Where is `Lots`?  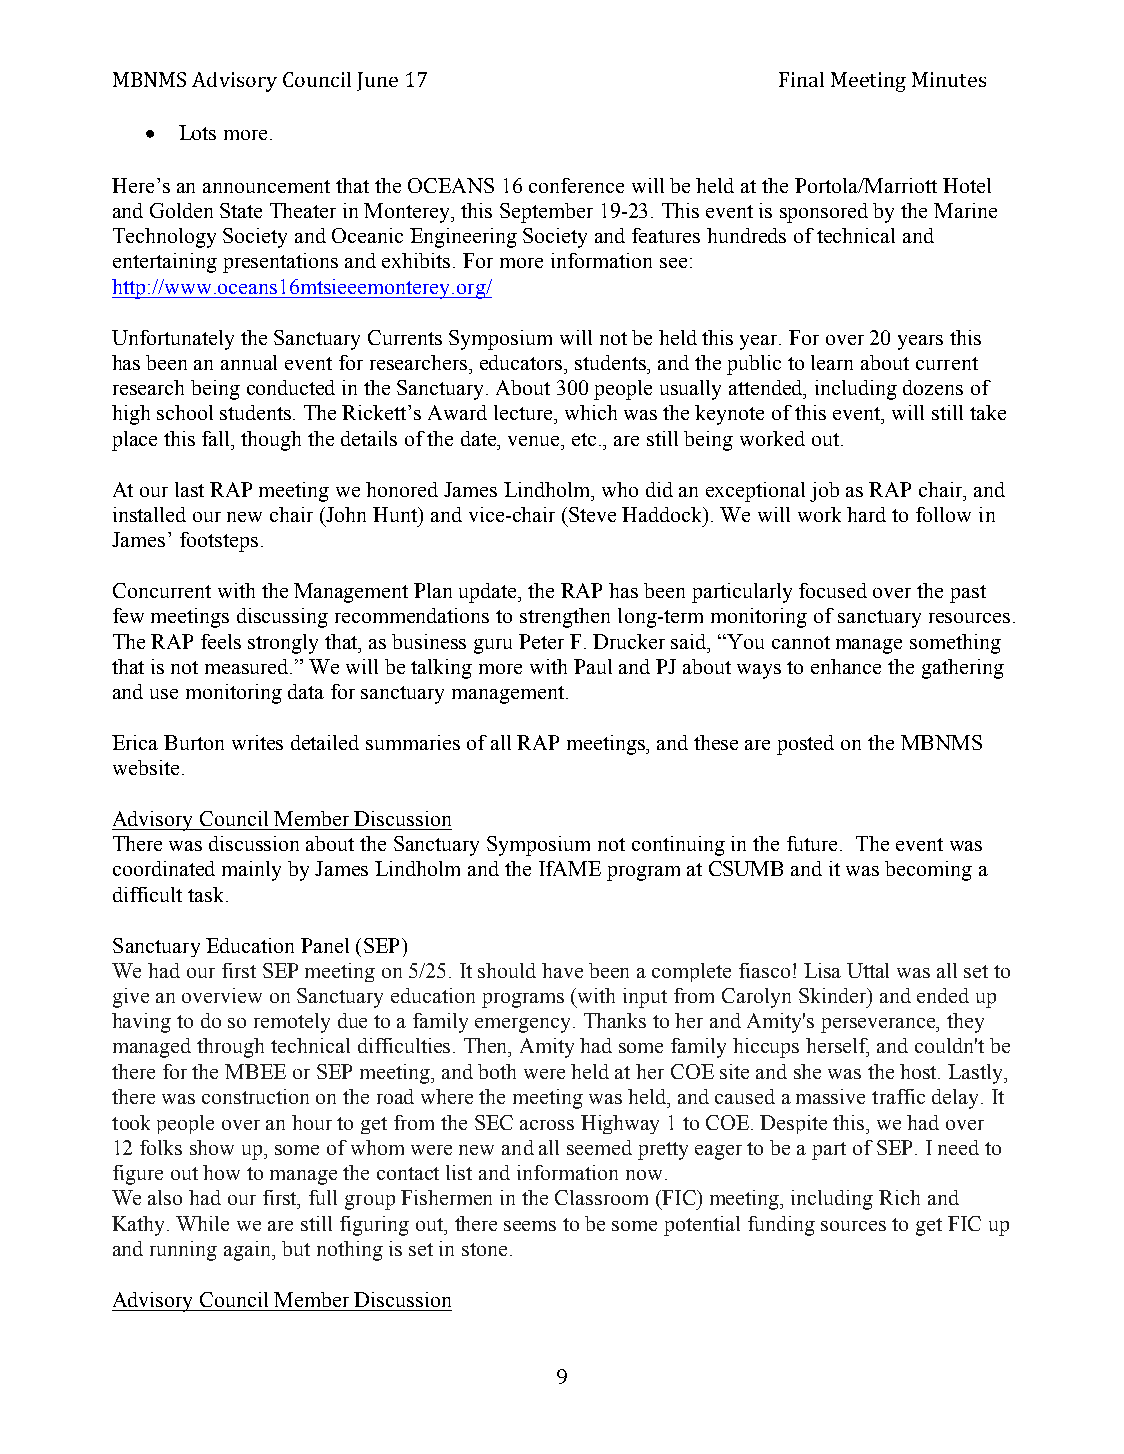 Lots is located at coordinates (197, 132).
